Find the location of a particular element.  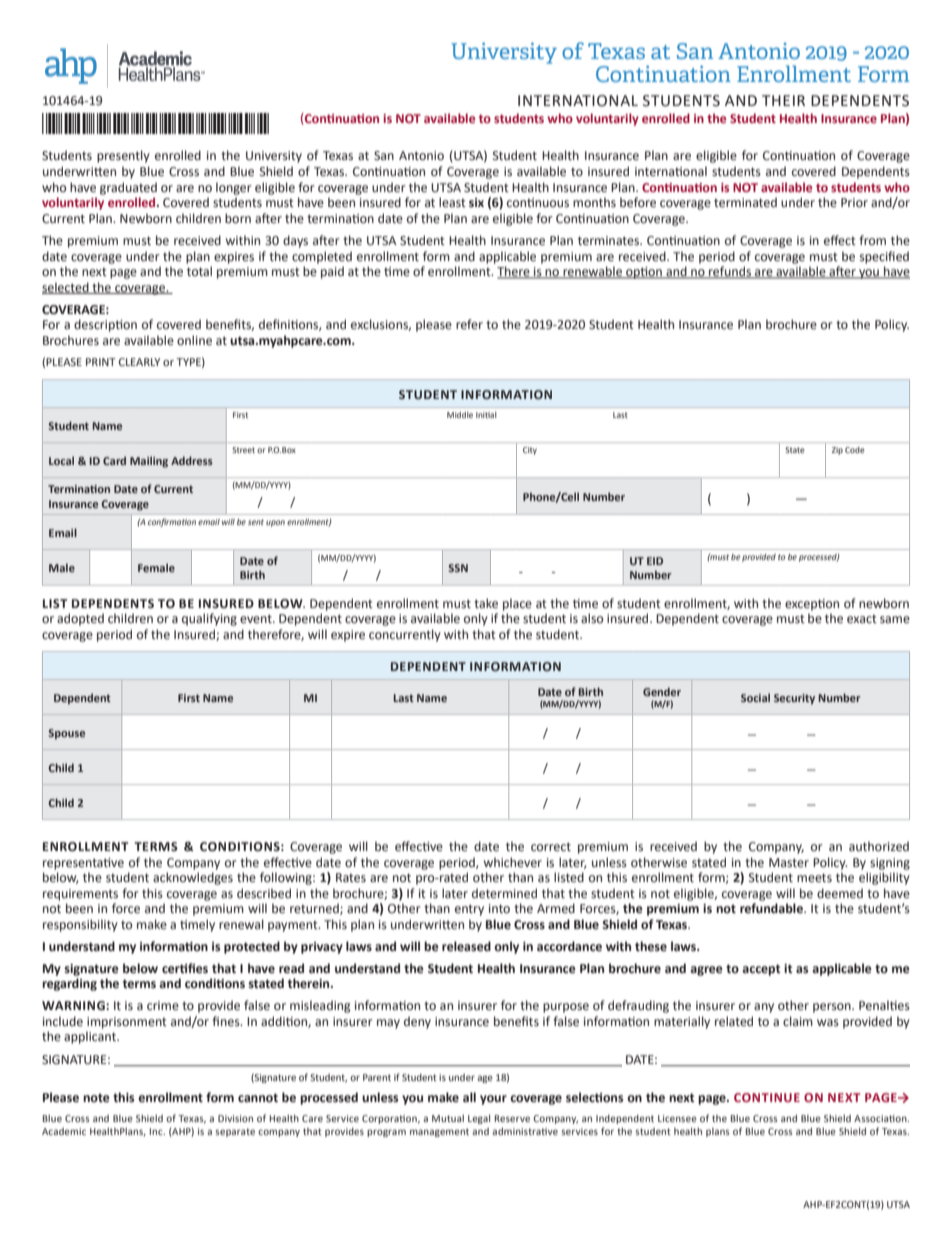

Initial is located at coordinates (486, 415).
